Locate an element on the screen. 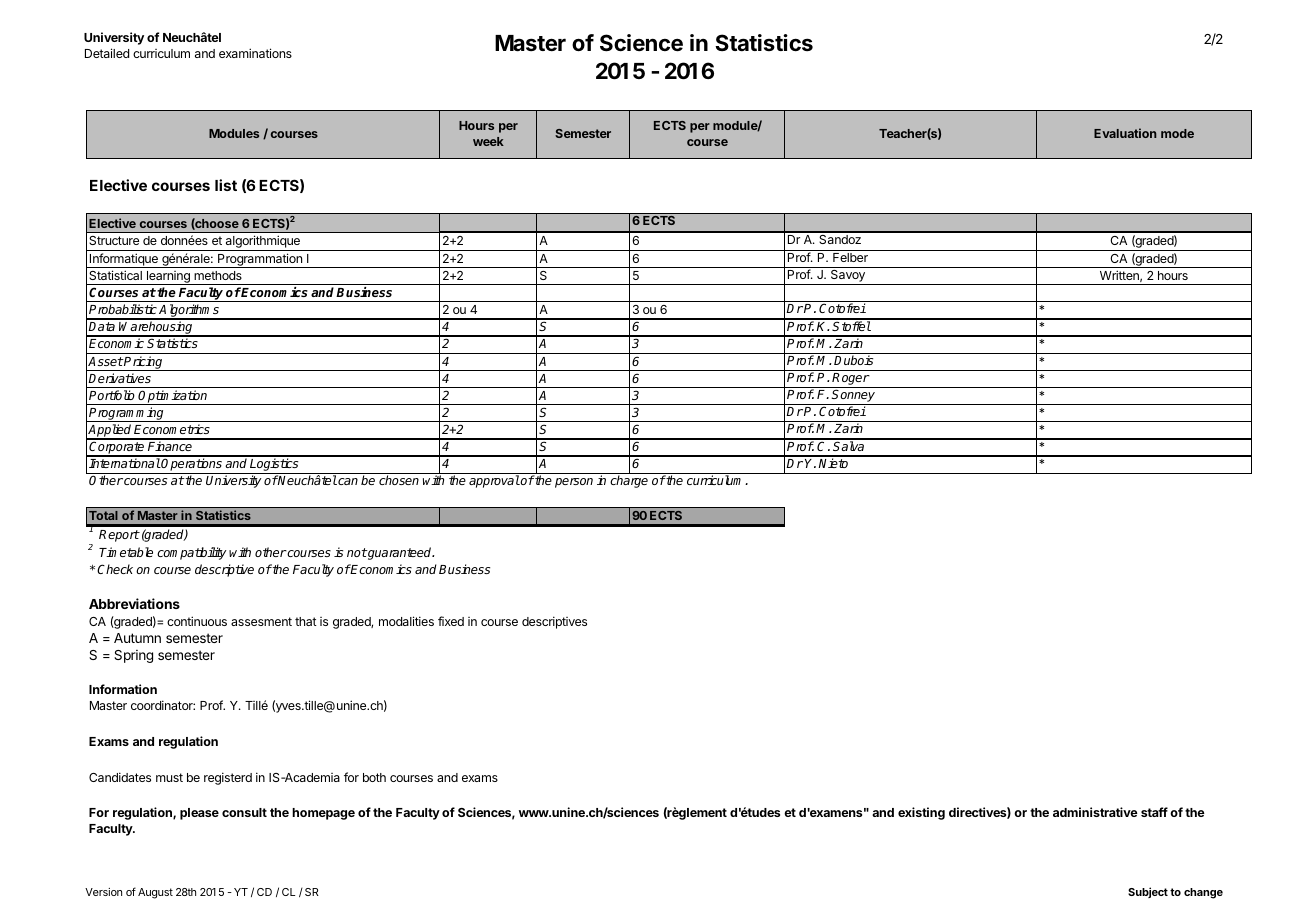 This screenshot has width=1308, height=924. chosen is located at coordinates (399, 480).
